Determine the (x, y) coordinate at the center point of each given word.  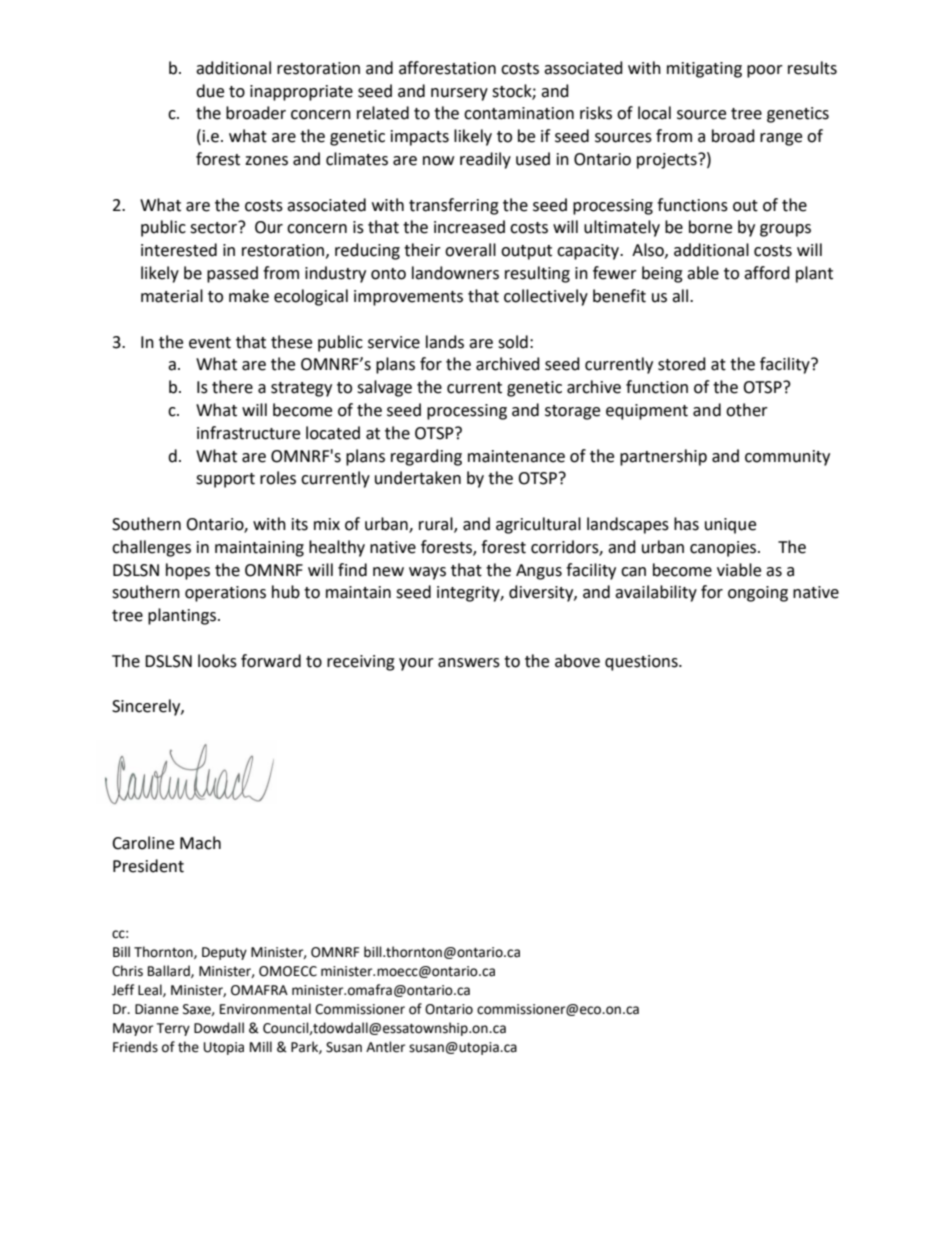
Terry (173, 1029)
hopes (188, 571)
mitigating (704, 70)
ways (427, 573)
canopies (724, 549)
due (210, 91)
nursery (459, 94)
